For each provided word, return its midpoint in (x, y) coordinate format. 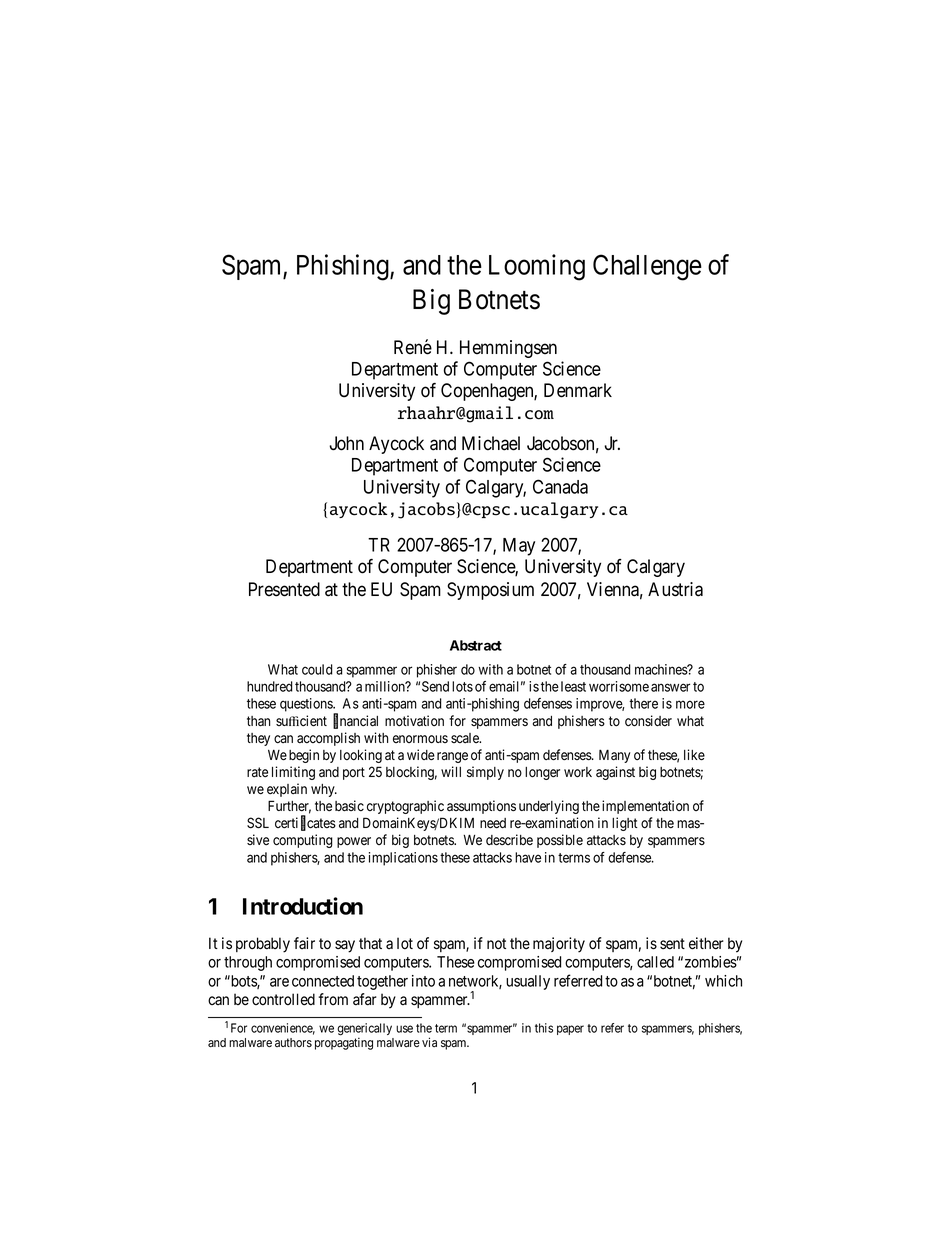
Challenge (647, 267)
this (544, 1028)
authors (293, 1042)
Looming (537, 267)
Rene (413, 347)
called (655, 962)
